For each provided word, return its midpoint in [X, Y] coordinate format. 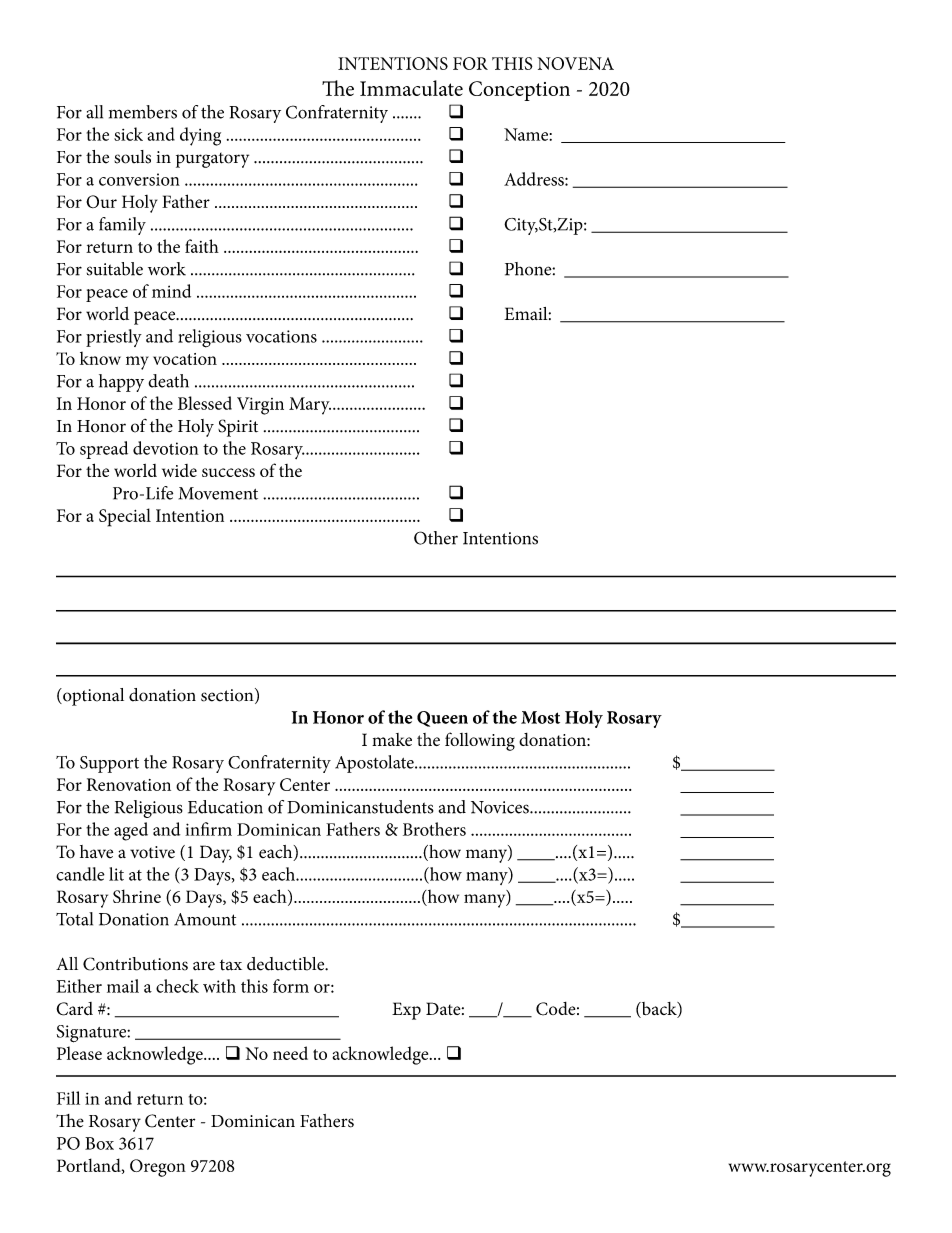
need [290, 1053]
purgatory [212, 160]
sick [128, 134]
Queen [442, 719]
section [228, 696]
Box [99, 1143]
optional [92, 697]
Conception [519, 91]
